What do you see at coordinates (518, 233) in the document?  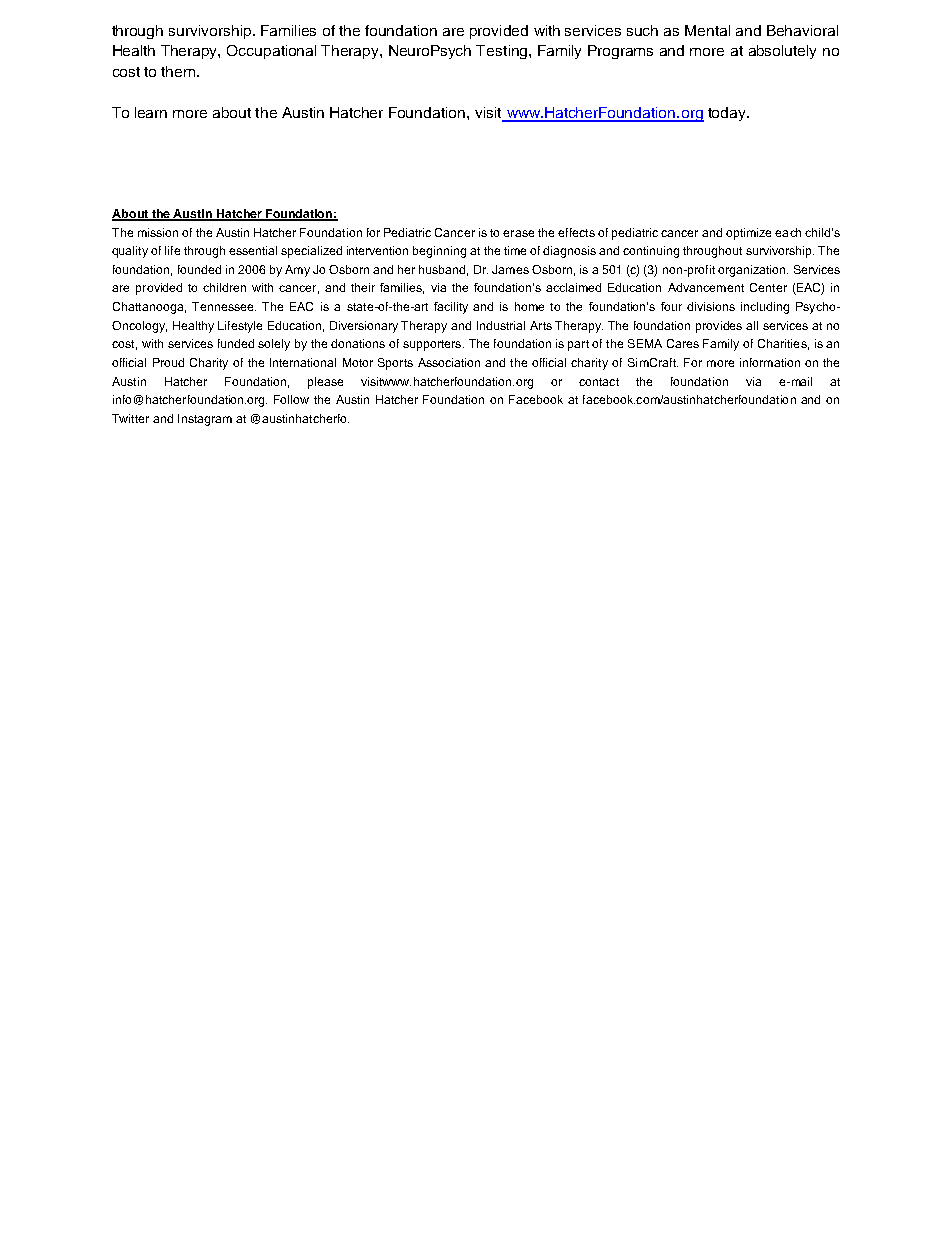 I see `erase` at bounding box center [518, 233].
